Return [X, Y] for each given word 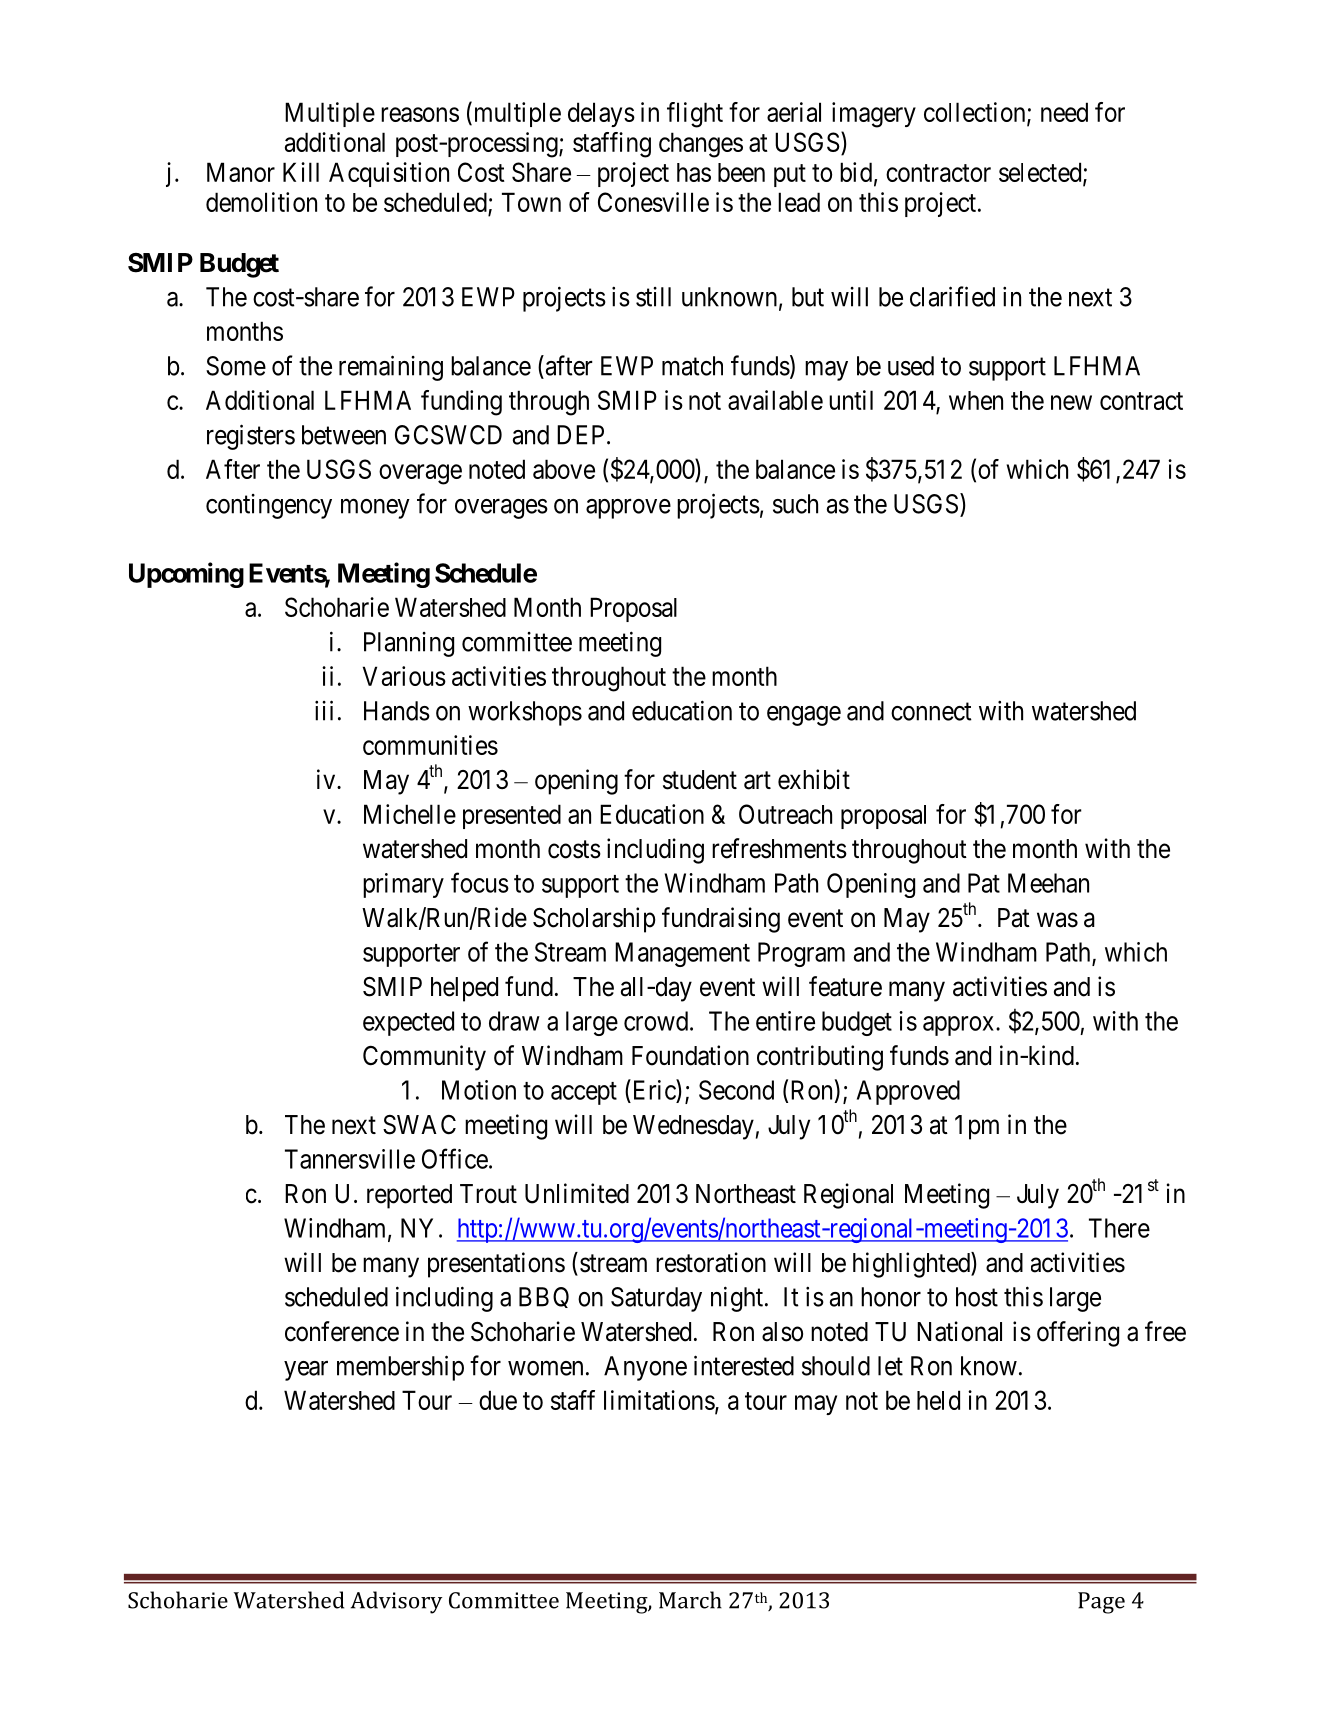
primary [403, 885]
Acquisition [389, 174]
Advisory [396, 1602]
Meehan [1048, 883]
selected [1041, 173]
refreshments [779, 848]
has [694, 172]
